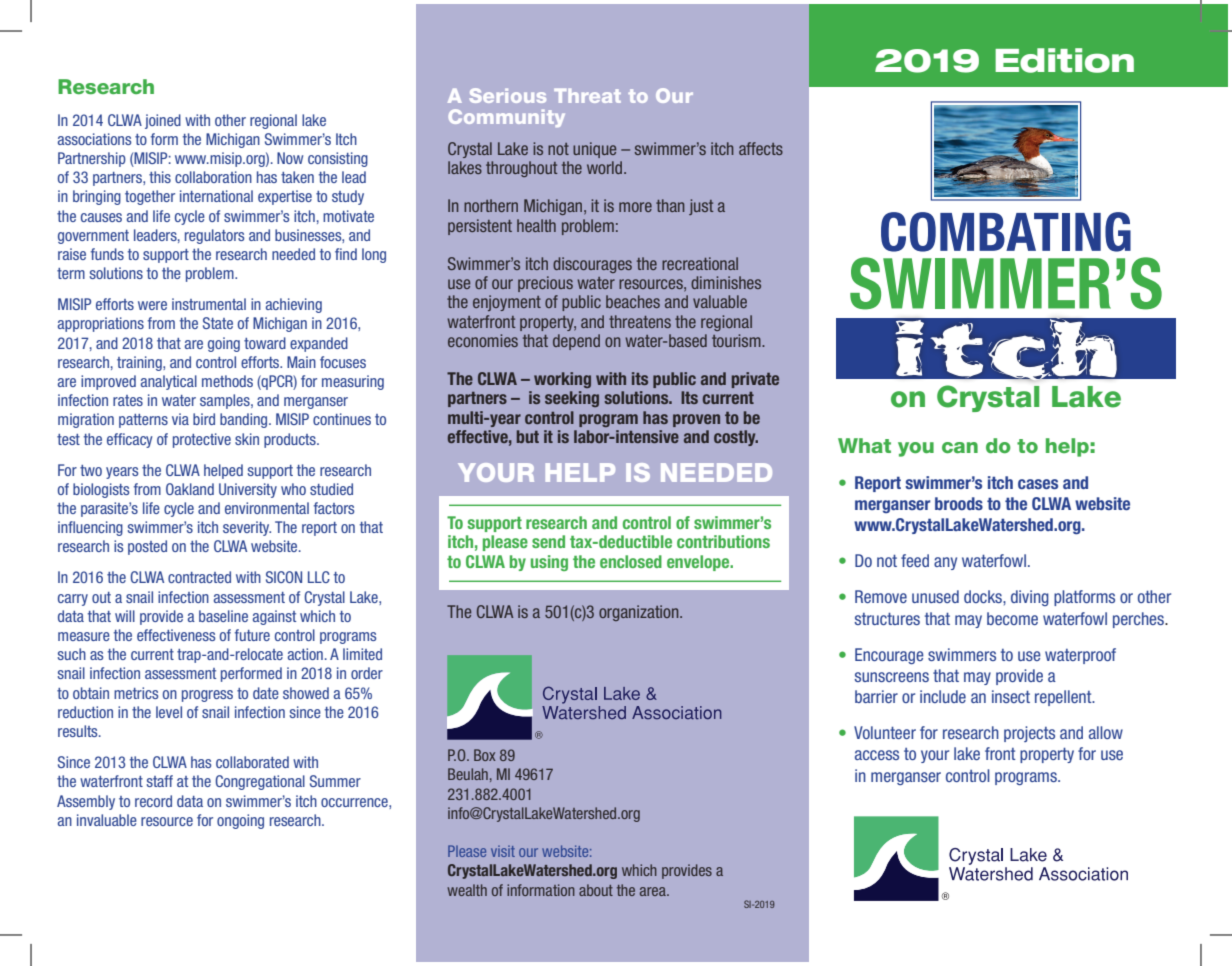  Describe the element at coordinates (596, 890) in the document. I see `about` at that location.
